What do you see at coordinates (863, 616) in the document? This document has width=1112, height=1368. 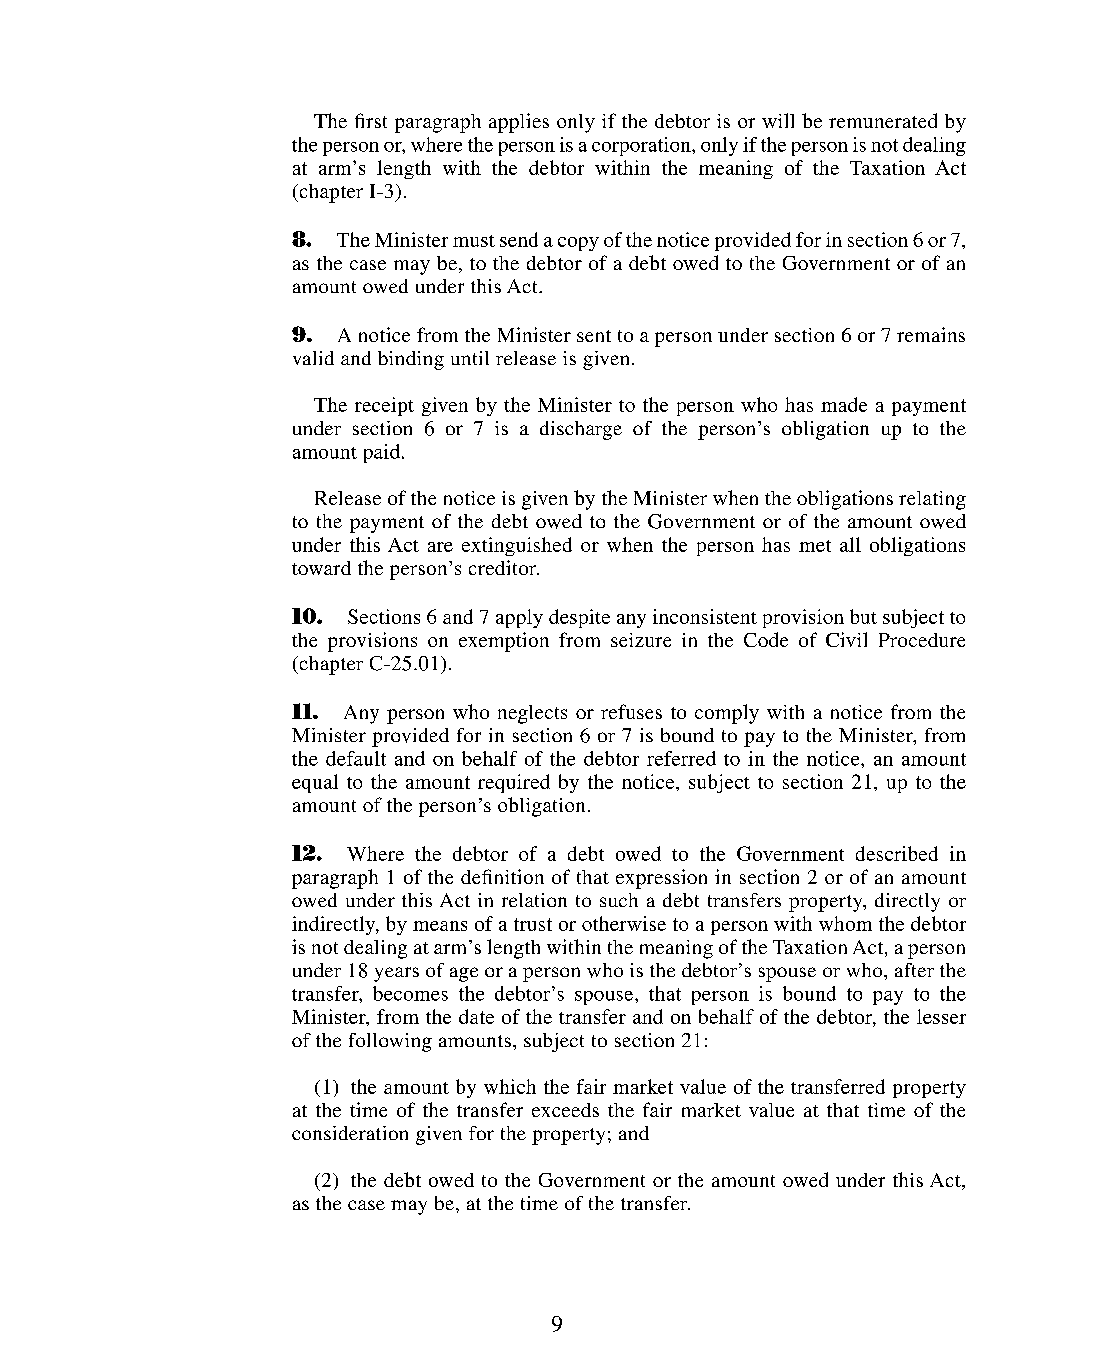 I see `but` at bounding box center [863, 616].
